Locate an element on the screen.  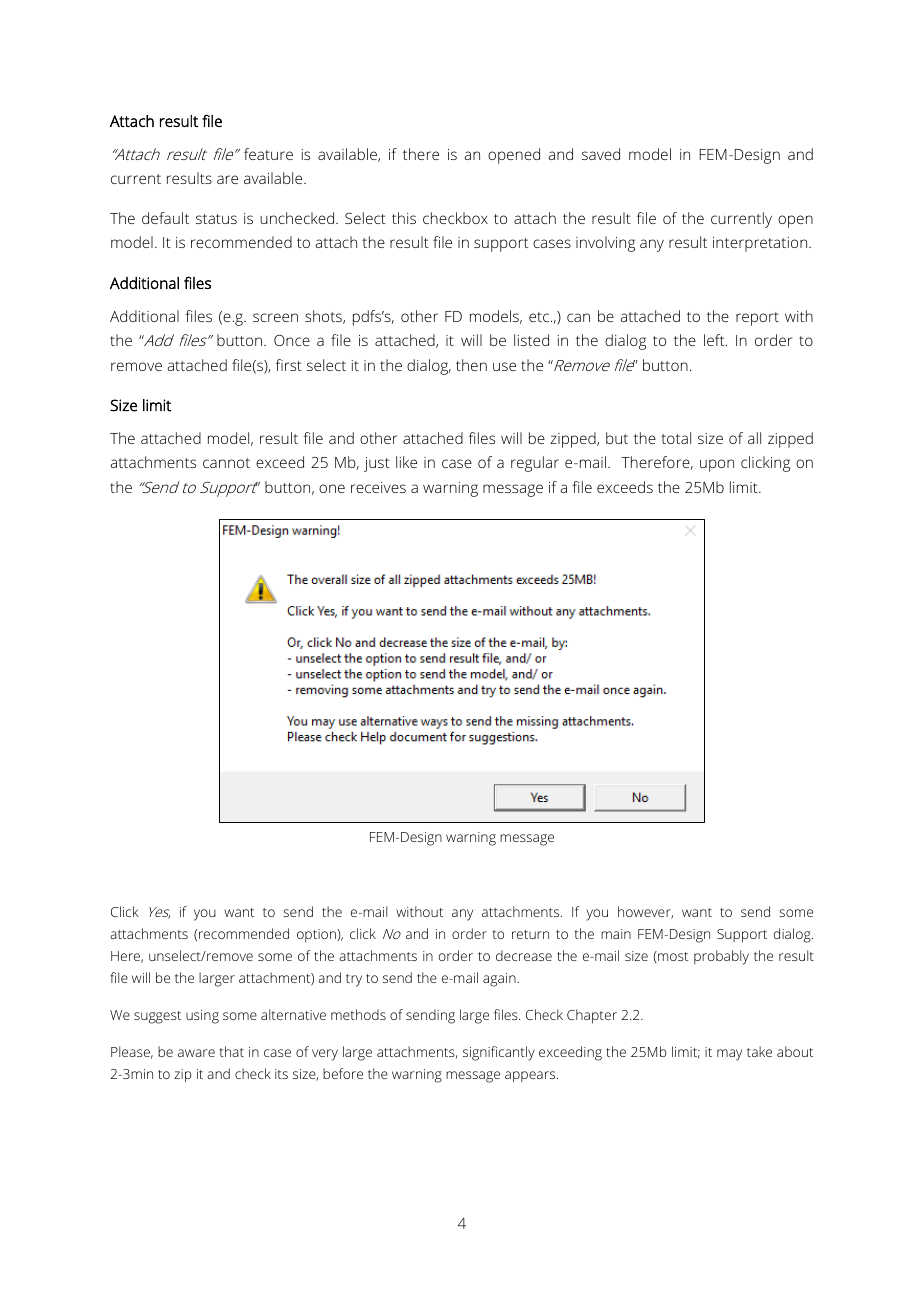
return is located at coordinates (530, 934).
